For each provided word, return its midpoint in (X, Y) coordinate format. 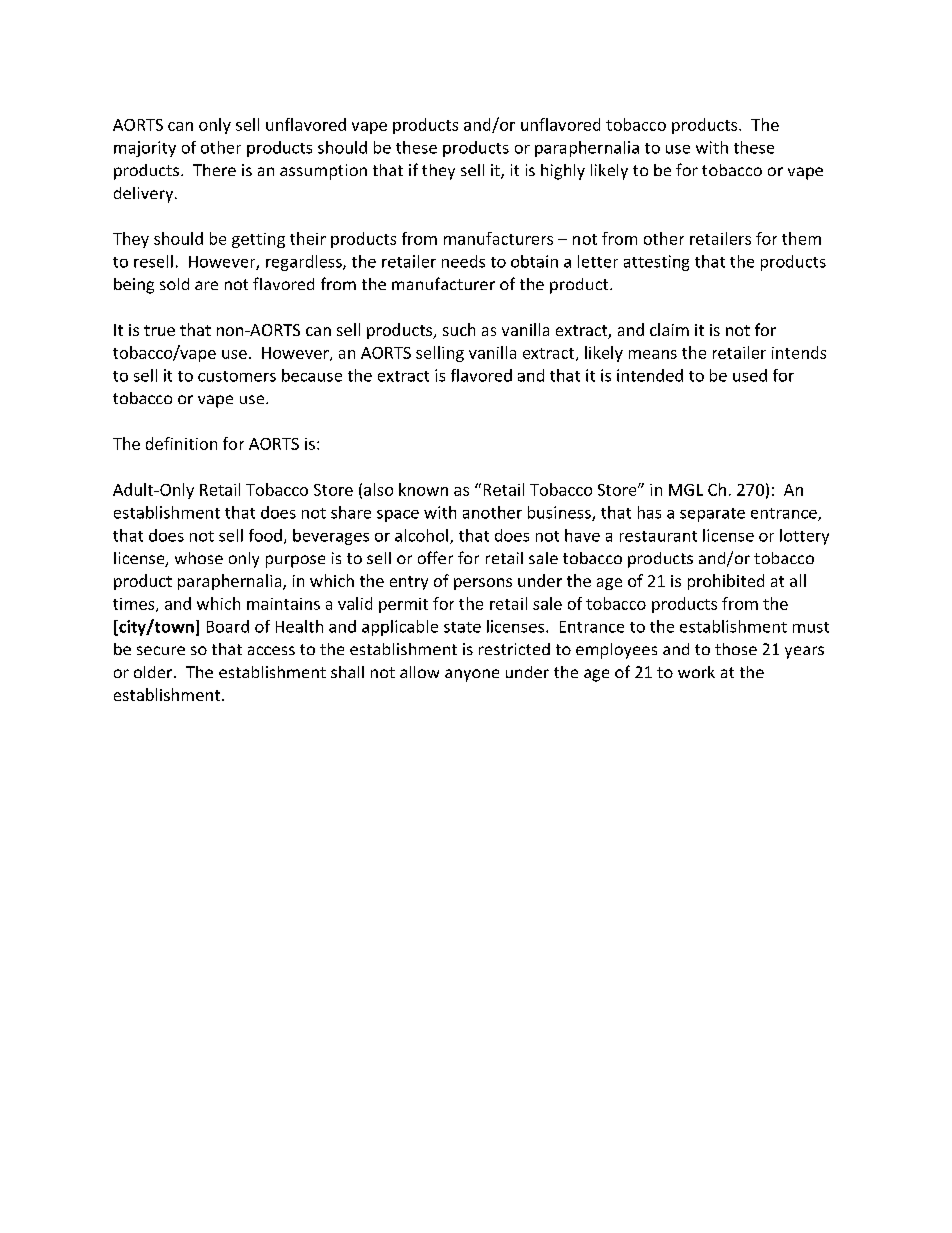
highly (563, 172)
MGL (686, 490)
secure (161, 650)
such (459, 329)
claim (669, 329)
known (423, 489)
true (159, 330)
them (801, 238)
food (265, 535)
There (214, 170)
